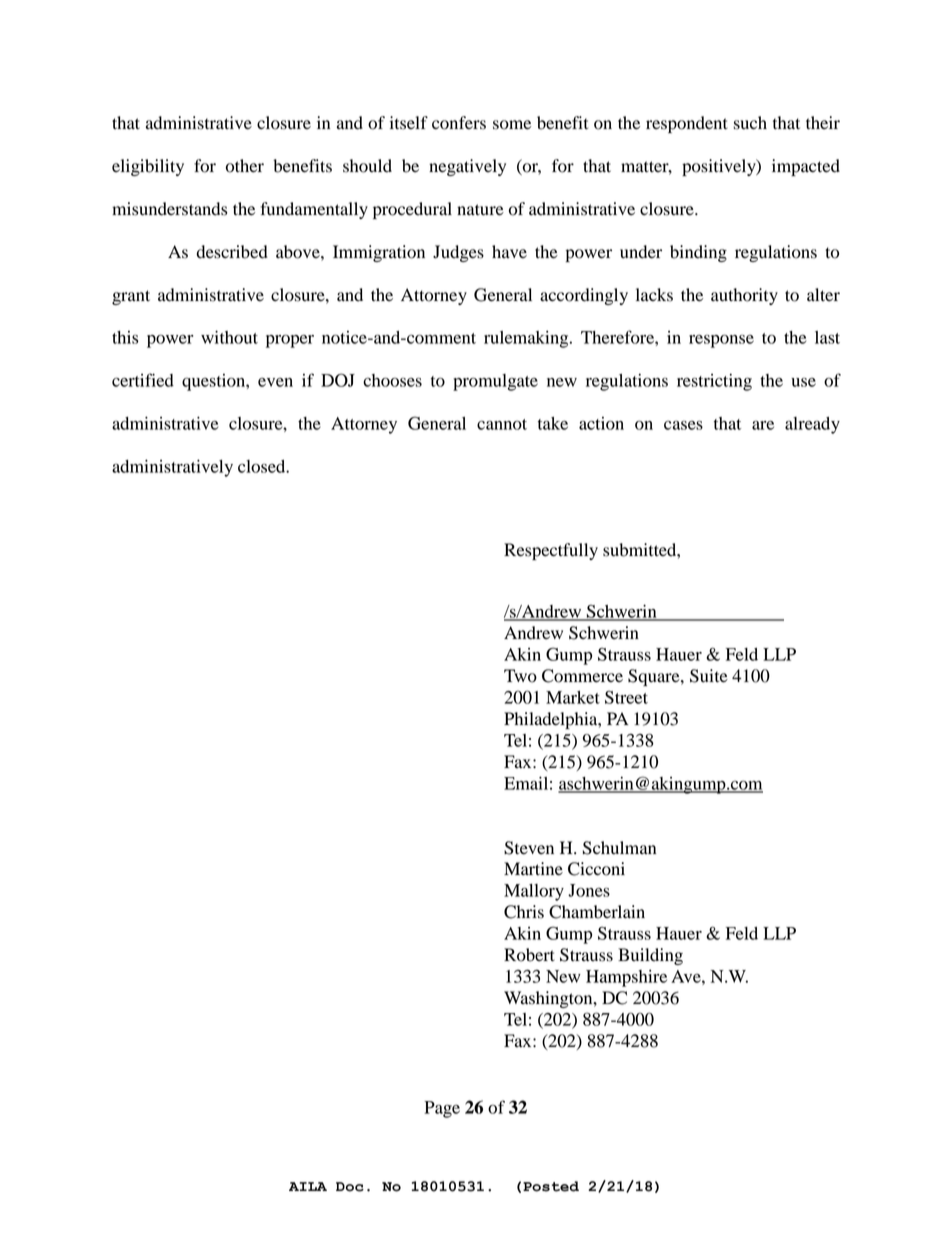  I want to click on Chris, so click(524, 912).
